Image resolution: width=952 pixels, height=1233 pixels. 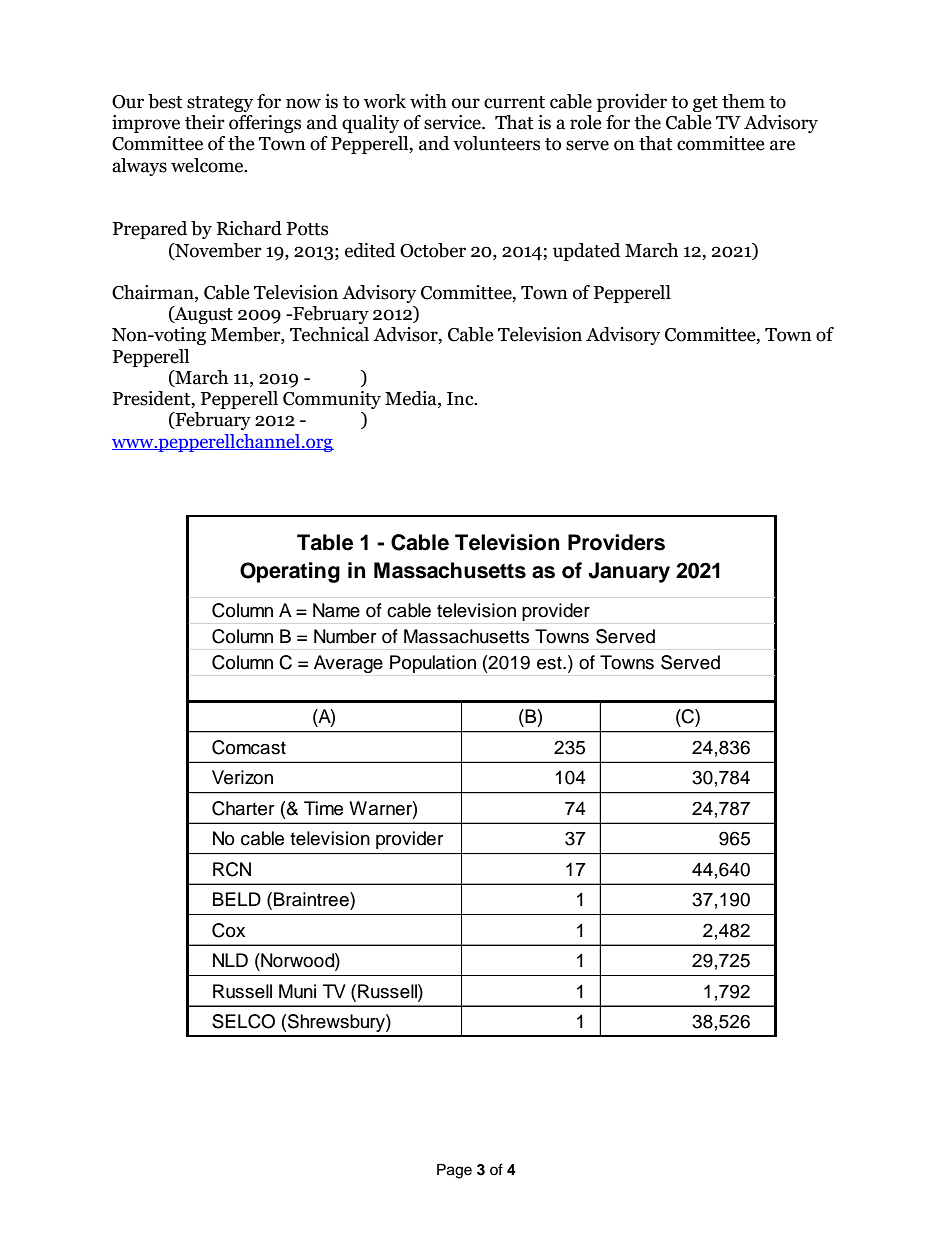 I want to click on get, so click(x=705, y=104).
